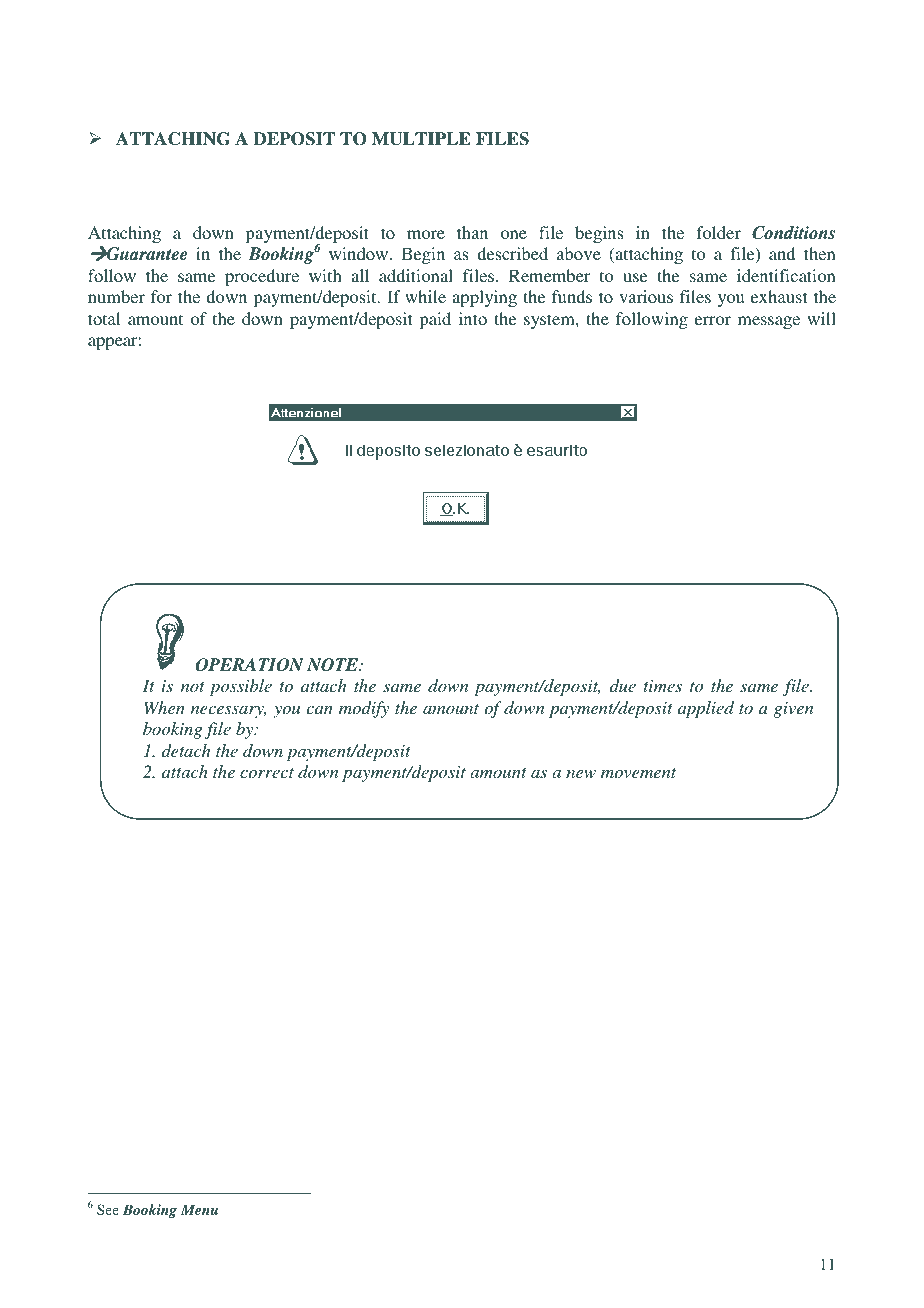 The width and height of the image is (924, 1308). Describe the element at coordinates (718, 232) in the image. I see `folder` at that location.
